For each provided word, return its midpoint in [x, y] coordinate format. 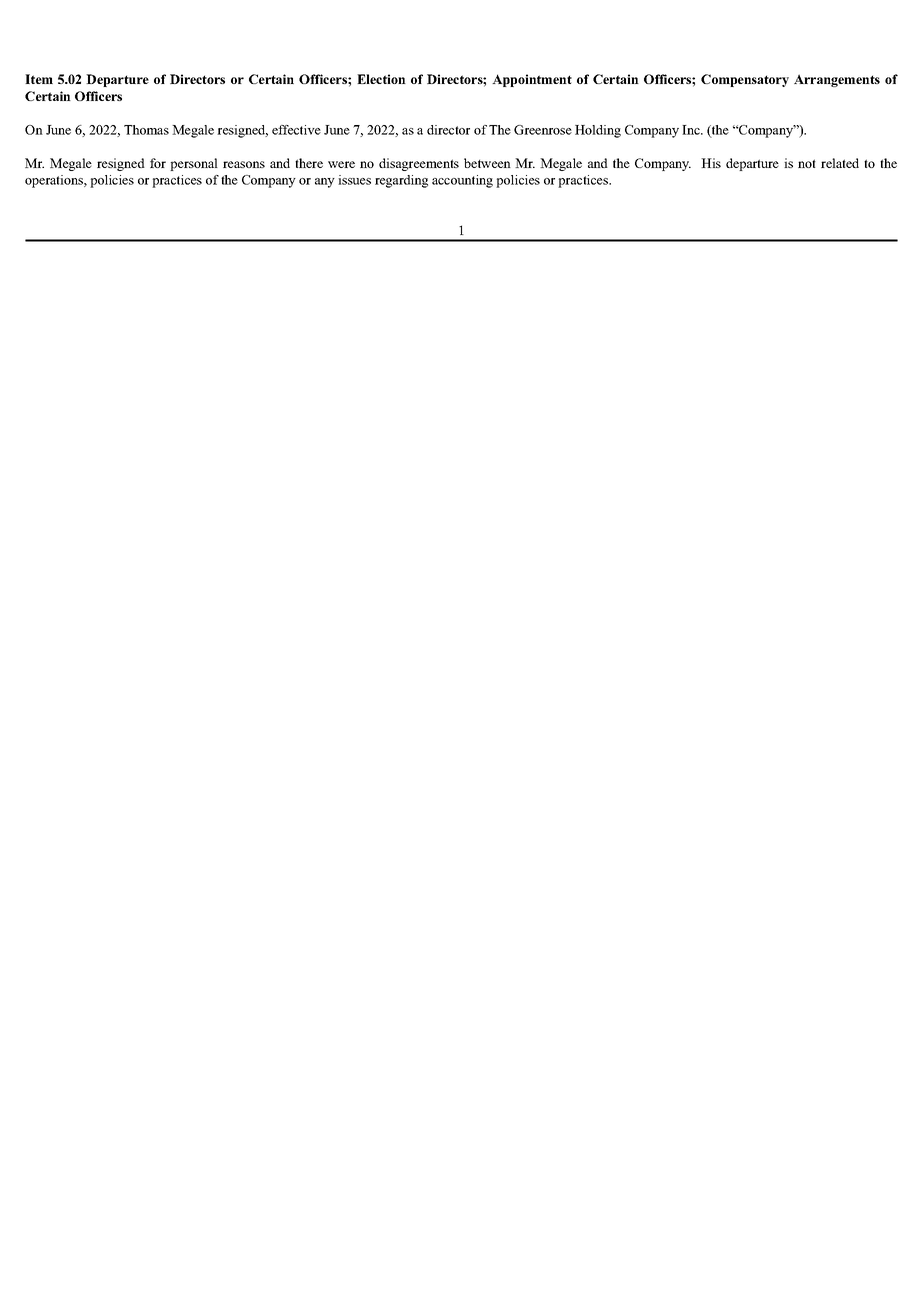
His [711, 163]
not [807, 163]
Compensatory [745, 80]
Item [39, 79]
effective [296, 130]
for [158, 163]
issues [354, 180]
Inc [692, 130]
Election [381, 79]
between [487, 163]
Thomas [146, 130]
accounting [462, 181]
